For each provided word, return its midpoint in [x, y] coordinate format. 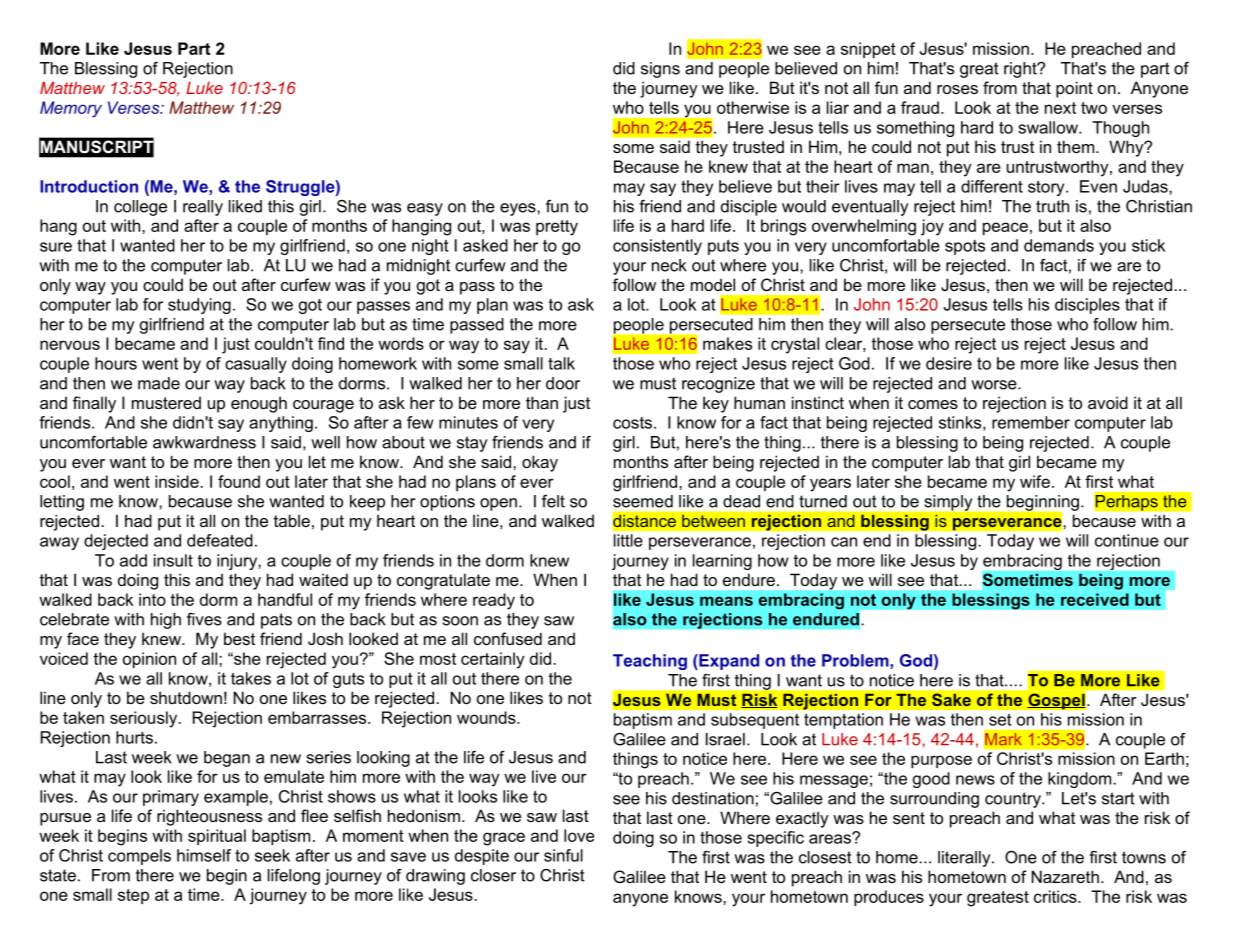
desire [949, 363]
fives [204, 619]
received [1095, 599]
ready [494, 601]
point [1074, 89]
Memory [71, 109]
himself [204, 855]
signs [660, 70]
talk [561, 363]
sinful [563, 855]
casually [256, 365]
